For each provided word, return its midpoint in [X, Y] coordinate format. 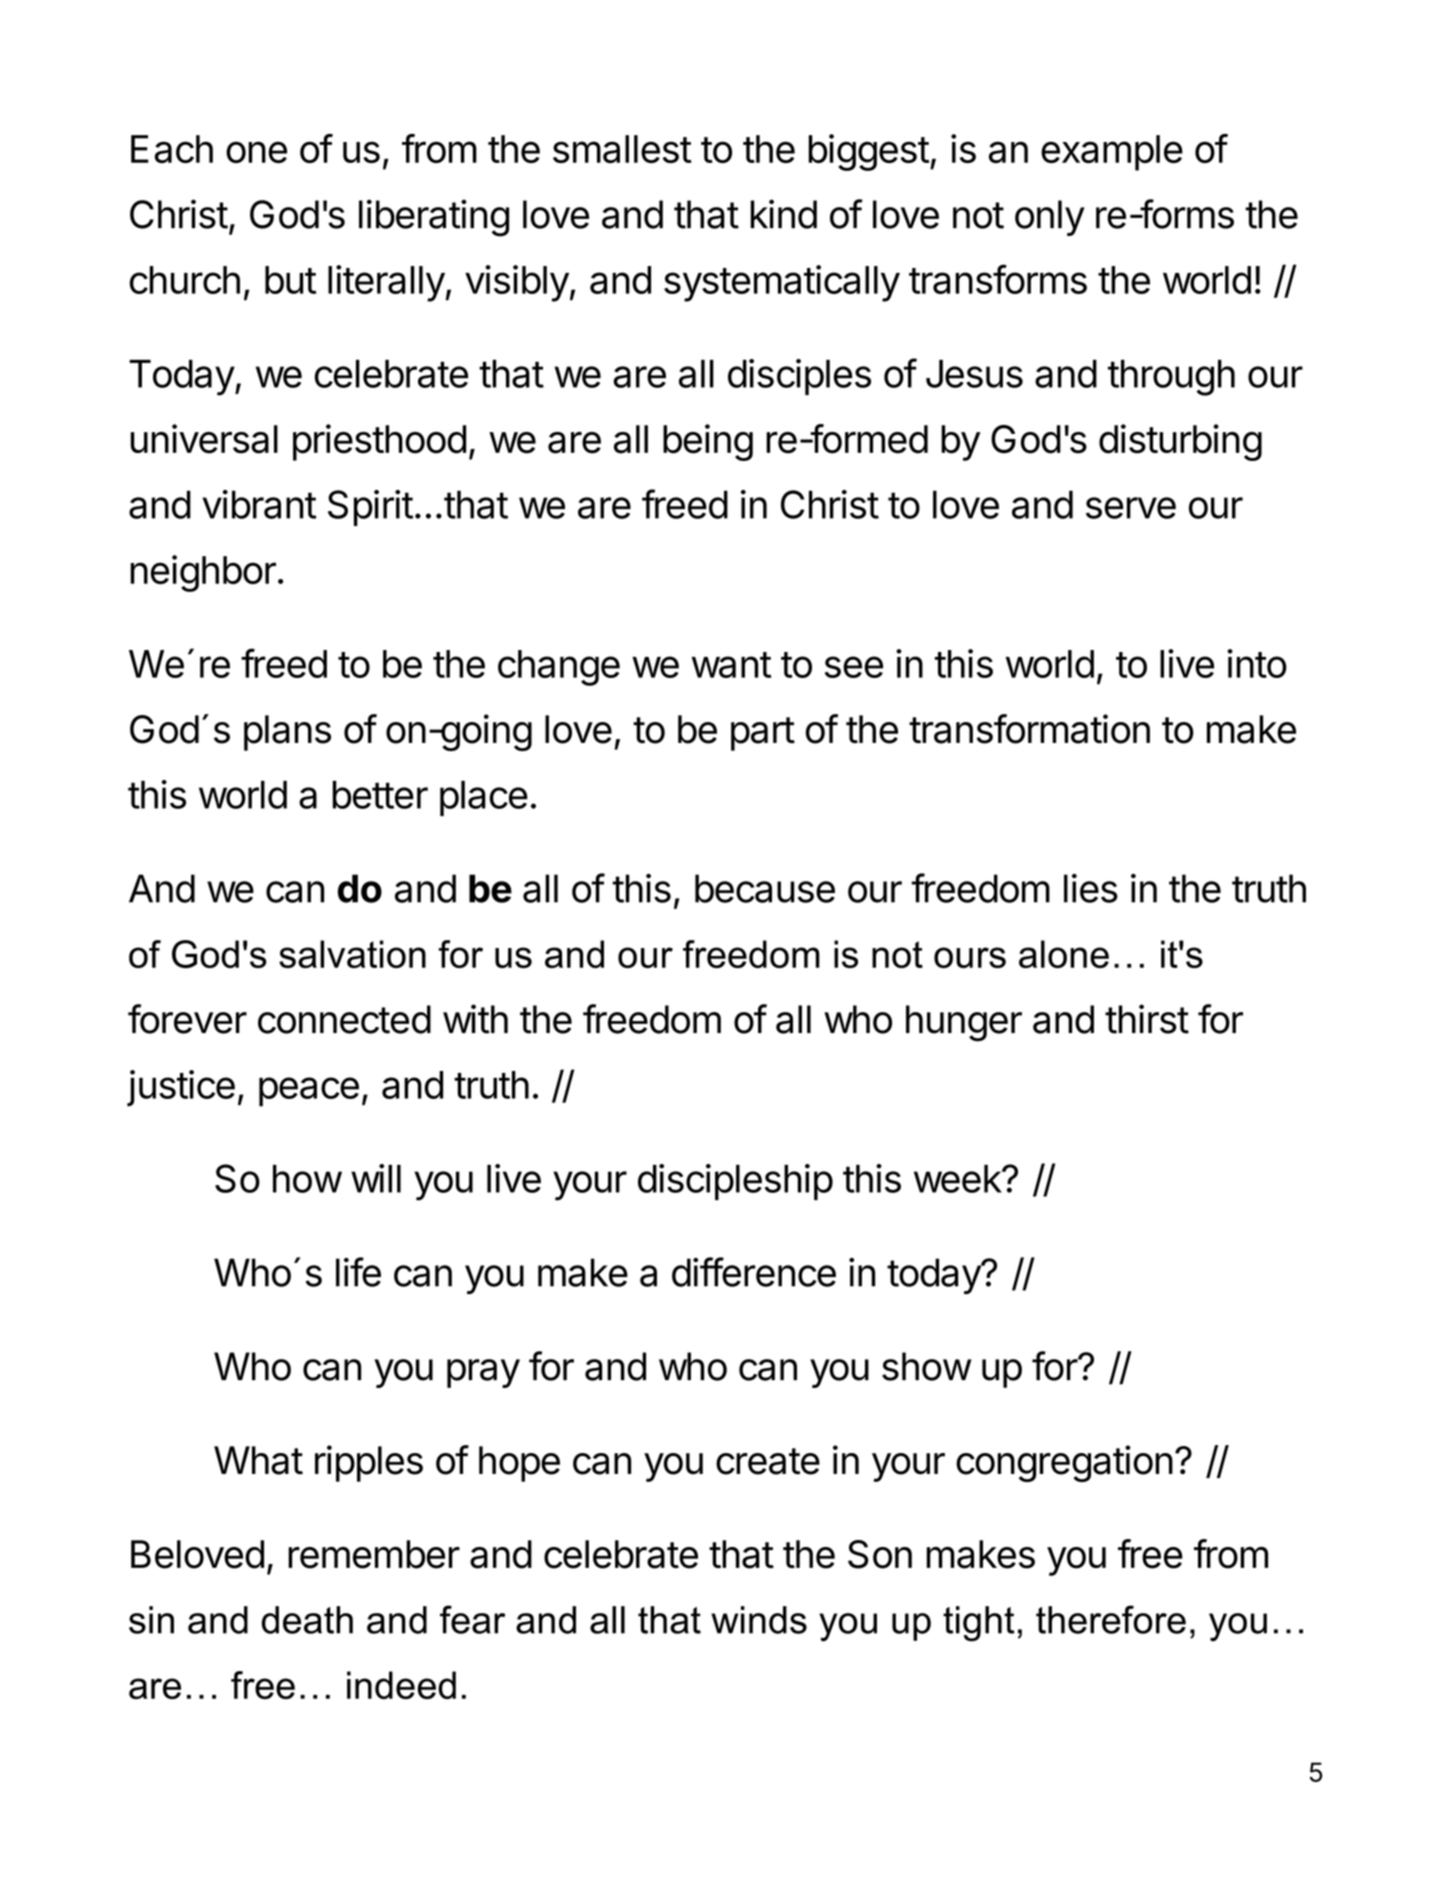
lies [1091, 888]
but [290, 280]
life [358, 1272]
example [1112, 153]
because [765, 888]
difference [754, 1272]
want [731, 665]
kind [784, 214]
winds [759, 1620]
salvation [352, 954]
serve [1131, 508]
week [958, 1179]
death [307, 1620]
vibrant [259, 504]
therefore [1111, 1619]
